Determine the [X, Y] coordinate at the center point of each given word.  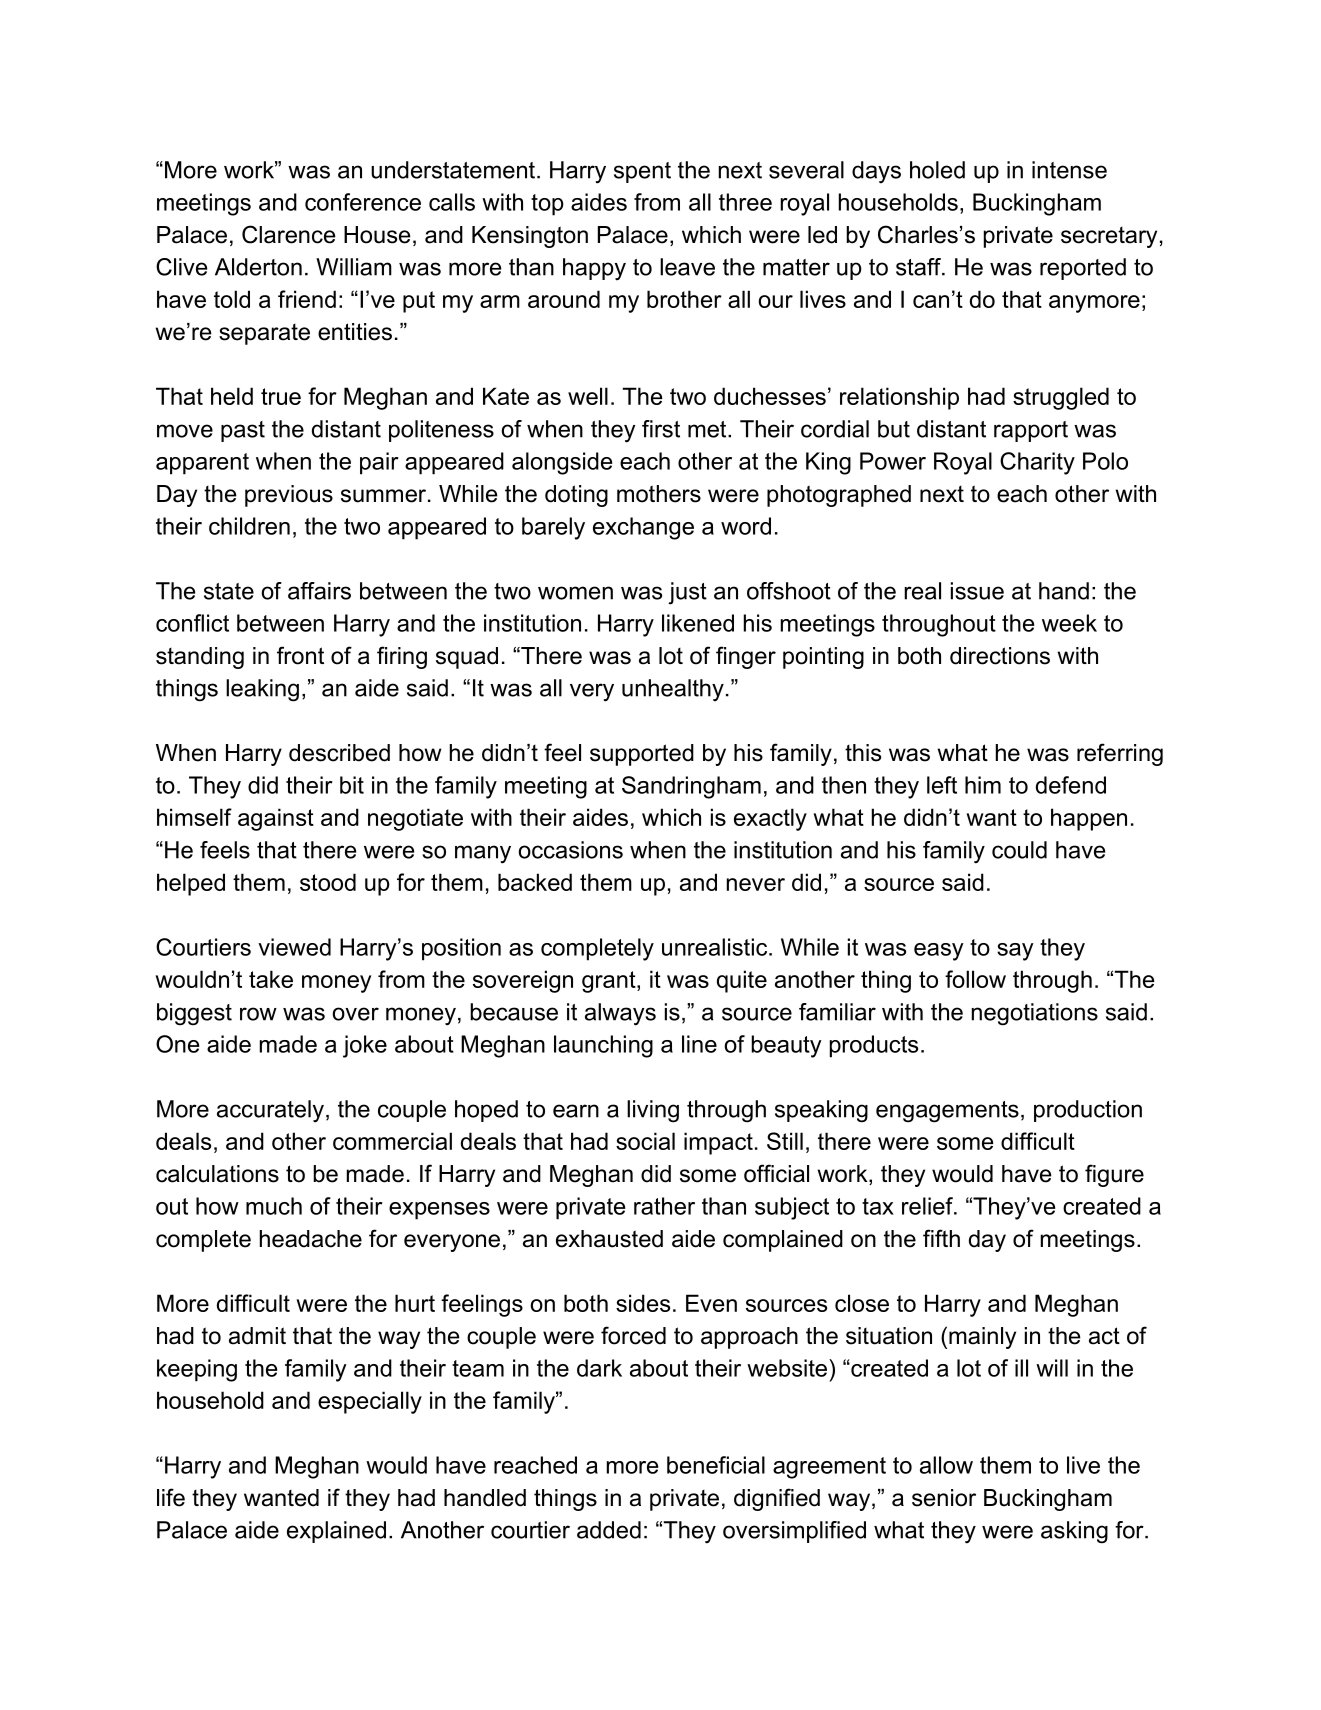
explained [336, 1532]
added [609, 1530]
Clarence [289, 234]
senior [944, 1498]
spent [642, 172]
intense [1069, 170]
